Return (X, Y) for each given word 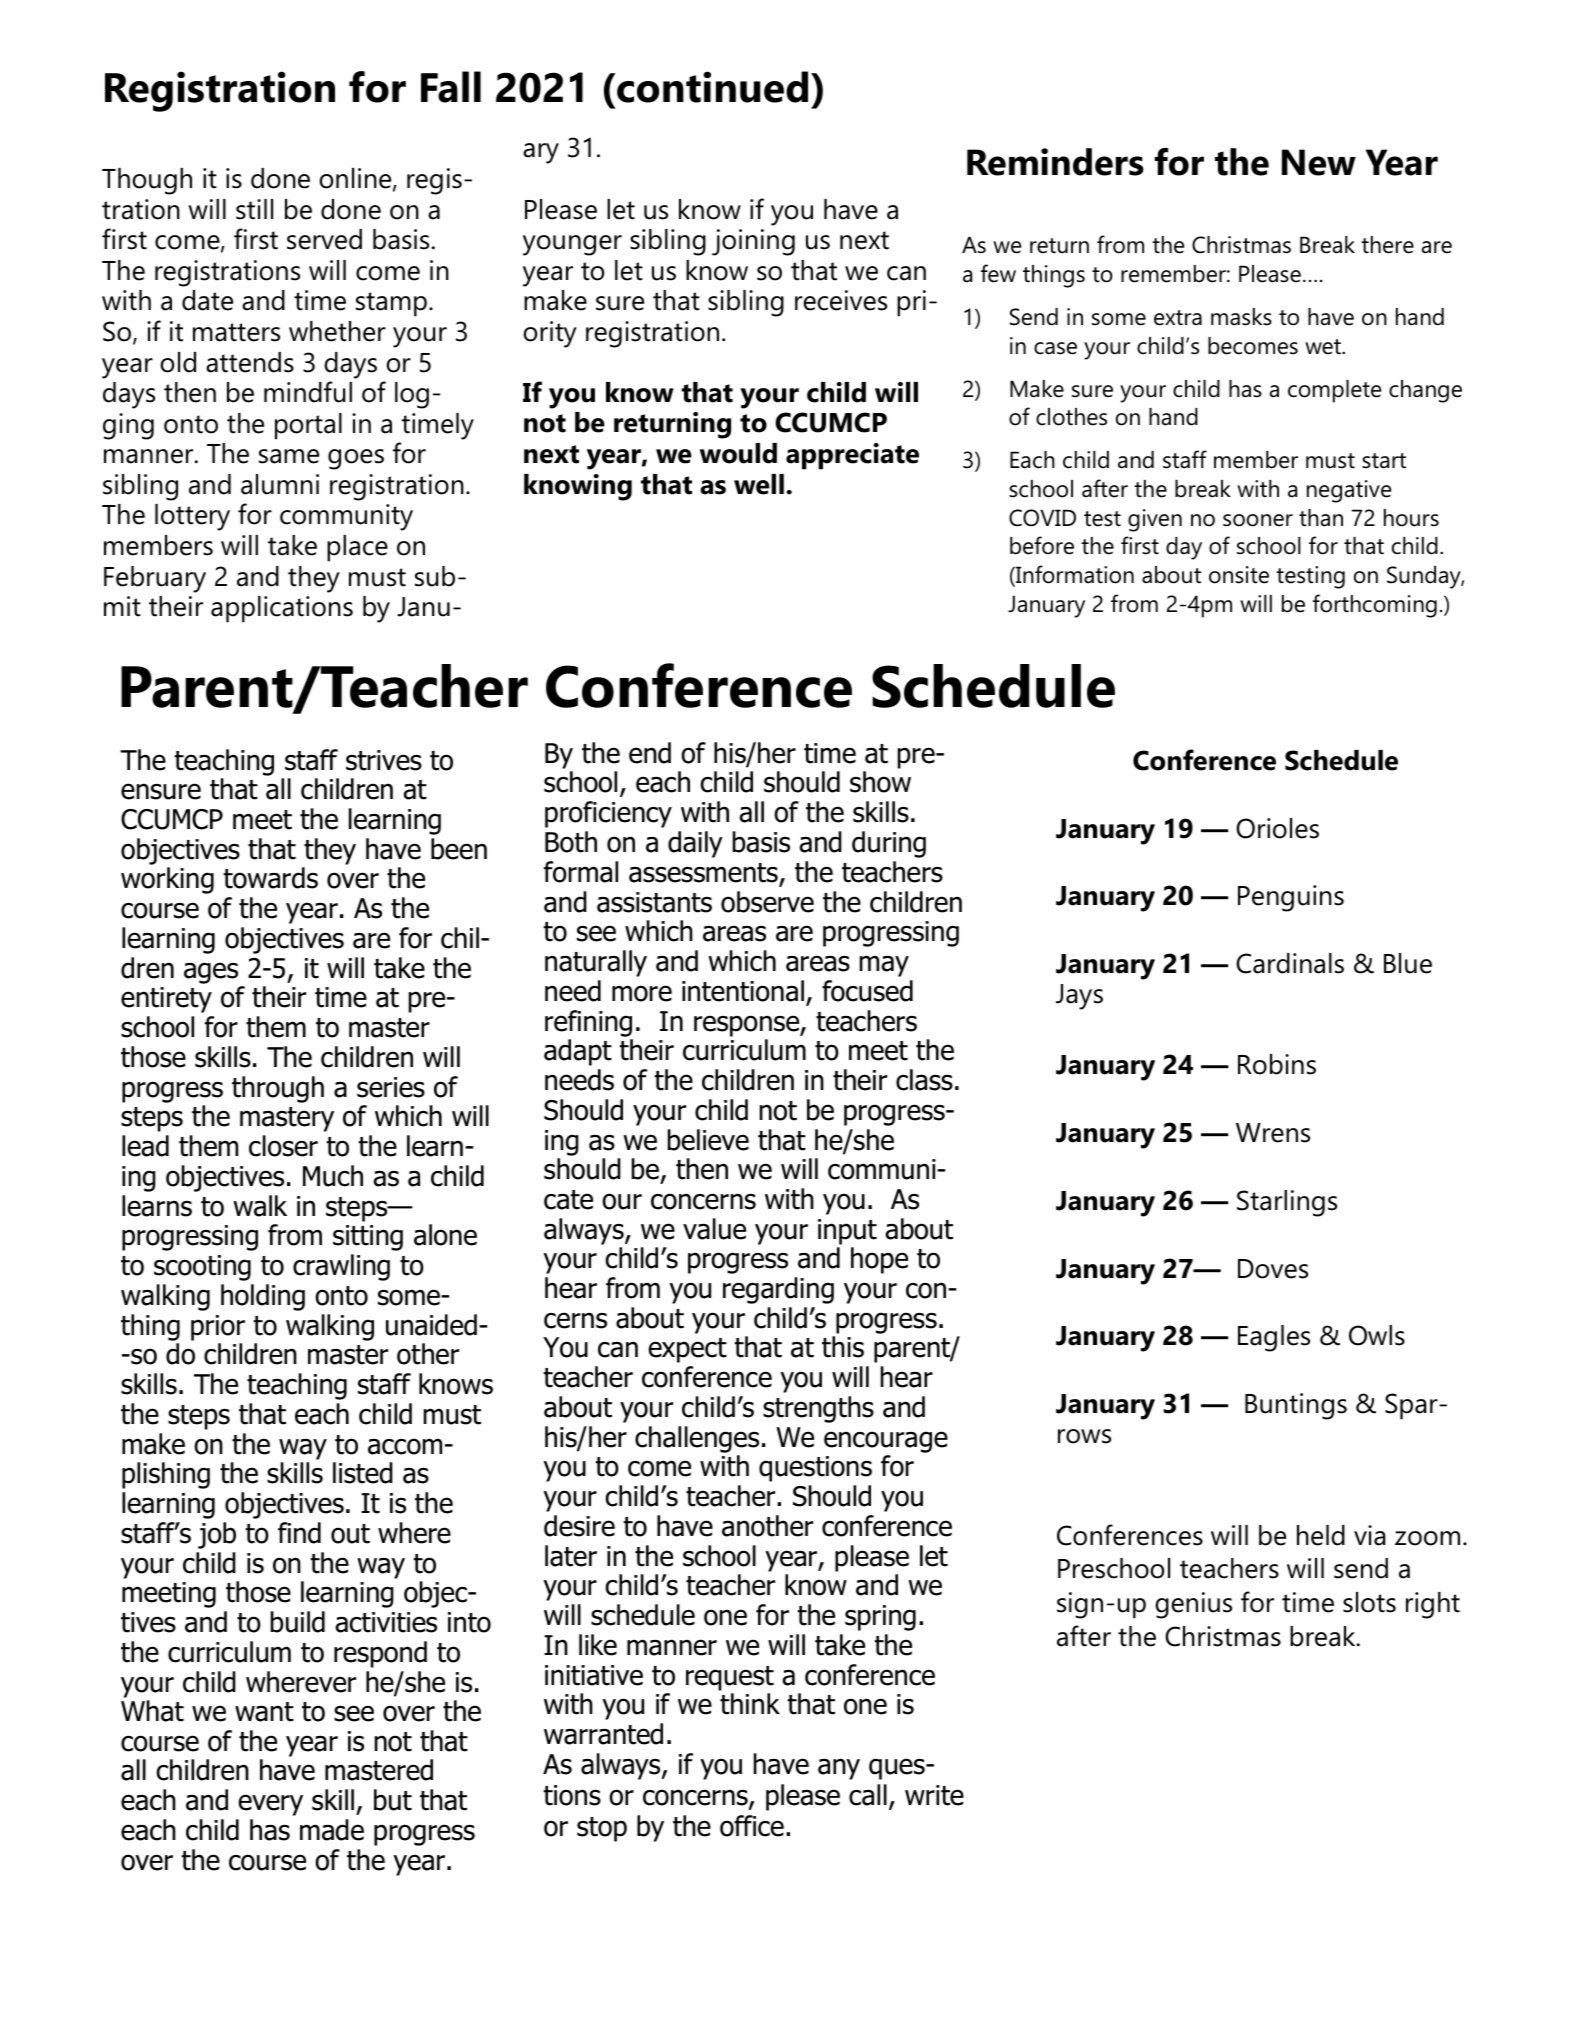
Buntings (1296, 1406)
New (1319, 162)
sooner (1258, 520)
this (843, 1347)
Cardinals (1290, 963)
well (759, 484)
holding (263, 1297)
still (254, 209)
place (357, 548)
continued (711, 87)
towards (270, 878)
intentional (743, 991)
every (270, 1805)
